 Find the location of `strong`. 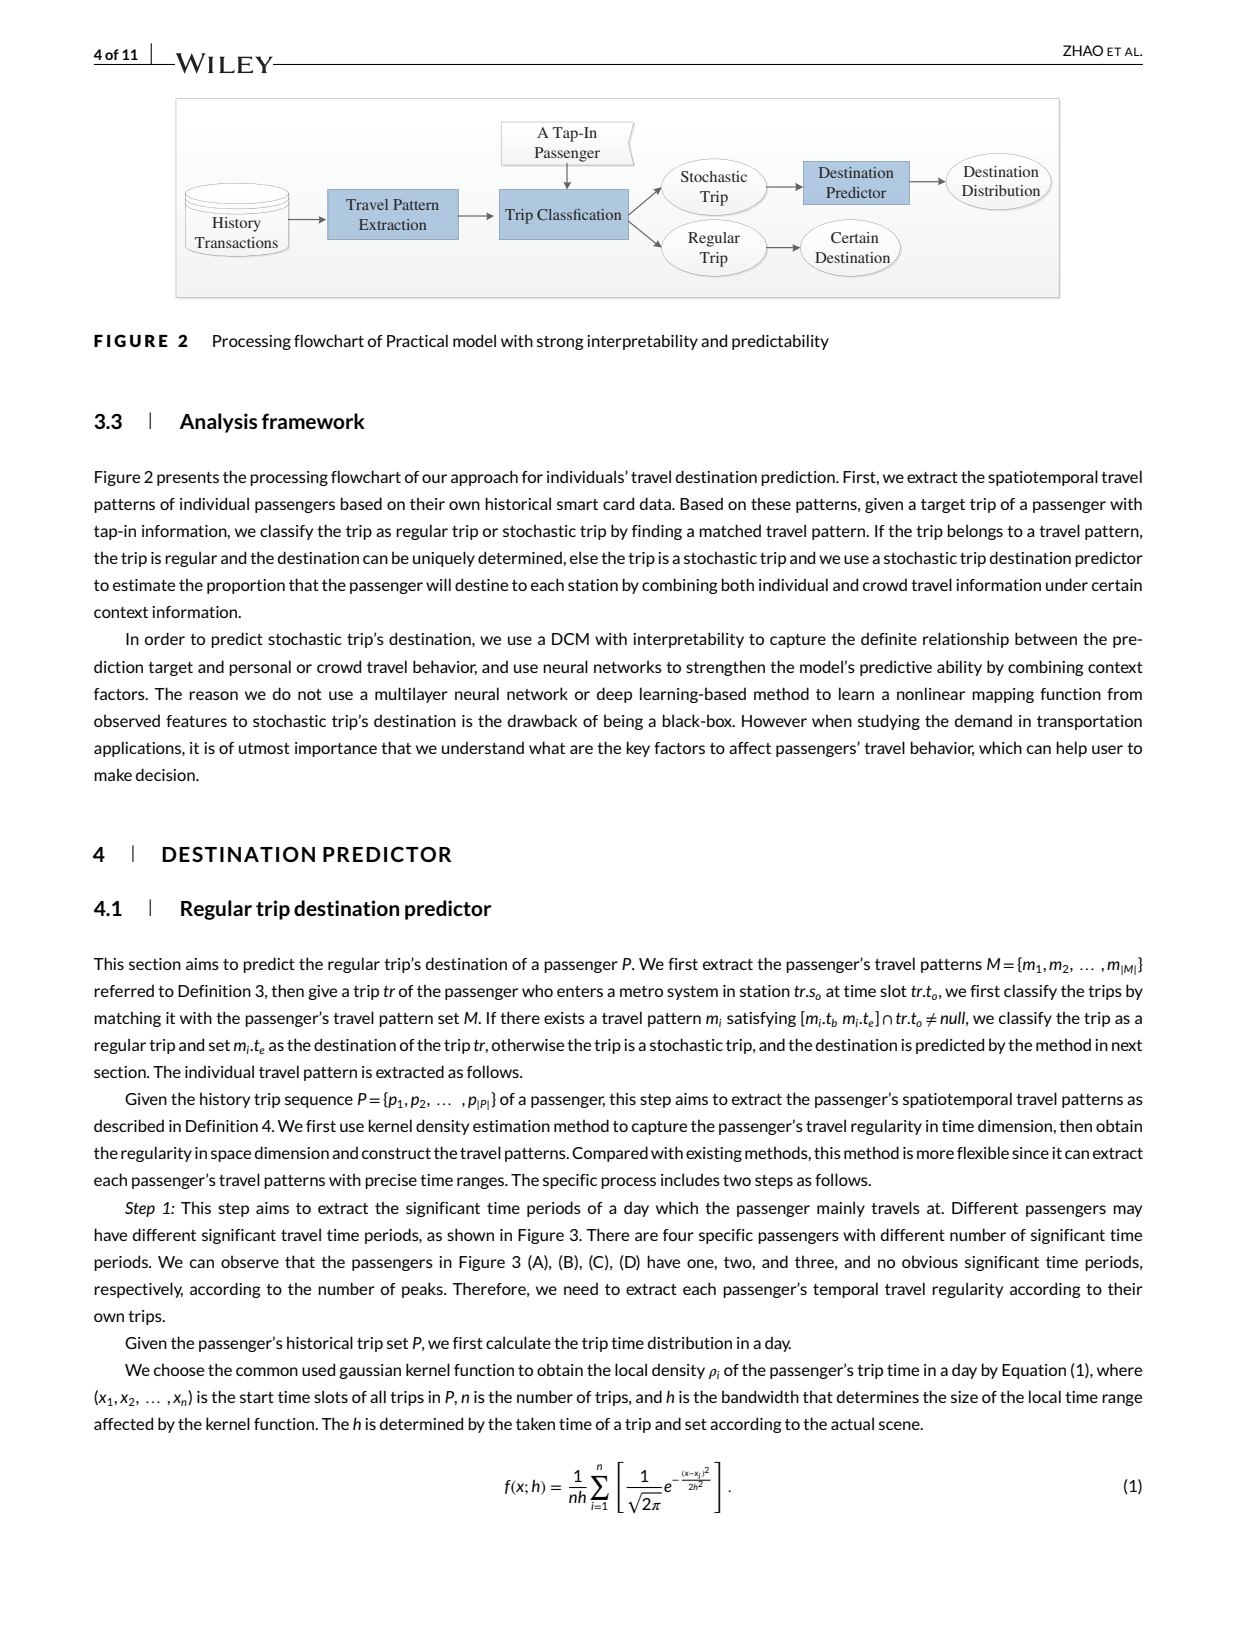

strong is located at coordinates (560, 343).
